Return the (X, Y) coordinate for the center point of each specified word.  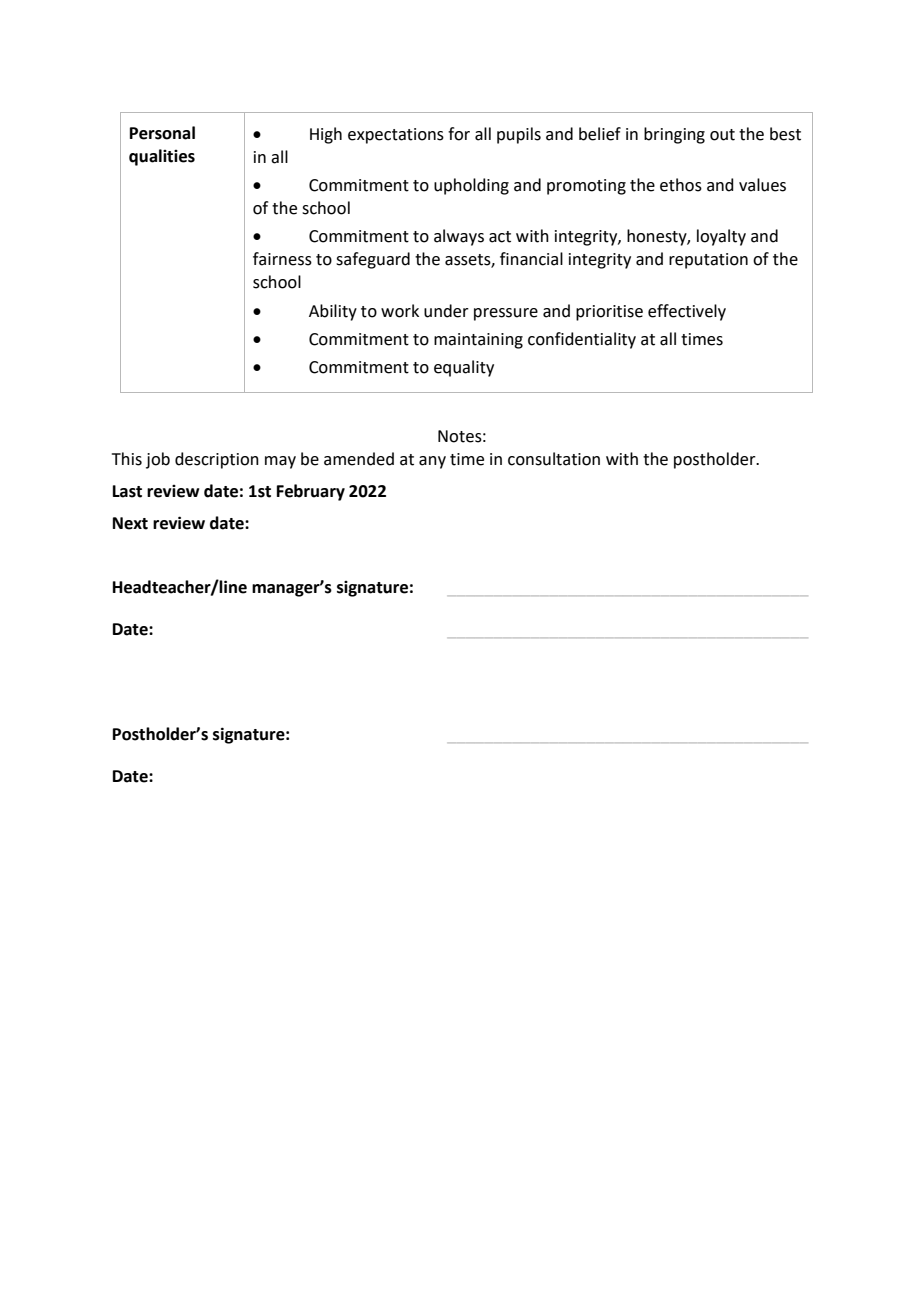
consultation (554, 459)
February (311, 492)
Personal (162, 133)
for (459, 134)
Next (130, 523)
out (722, 135)
